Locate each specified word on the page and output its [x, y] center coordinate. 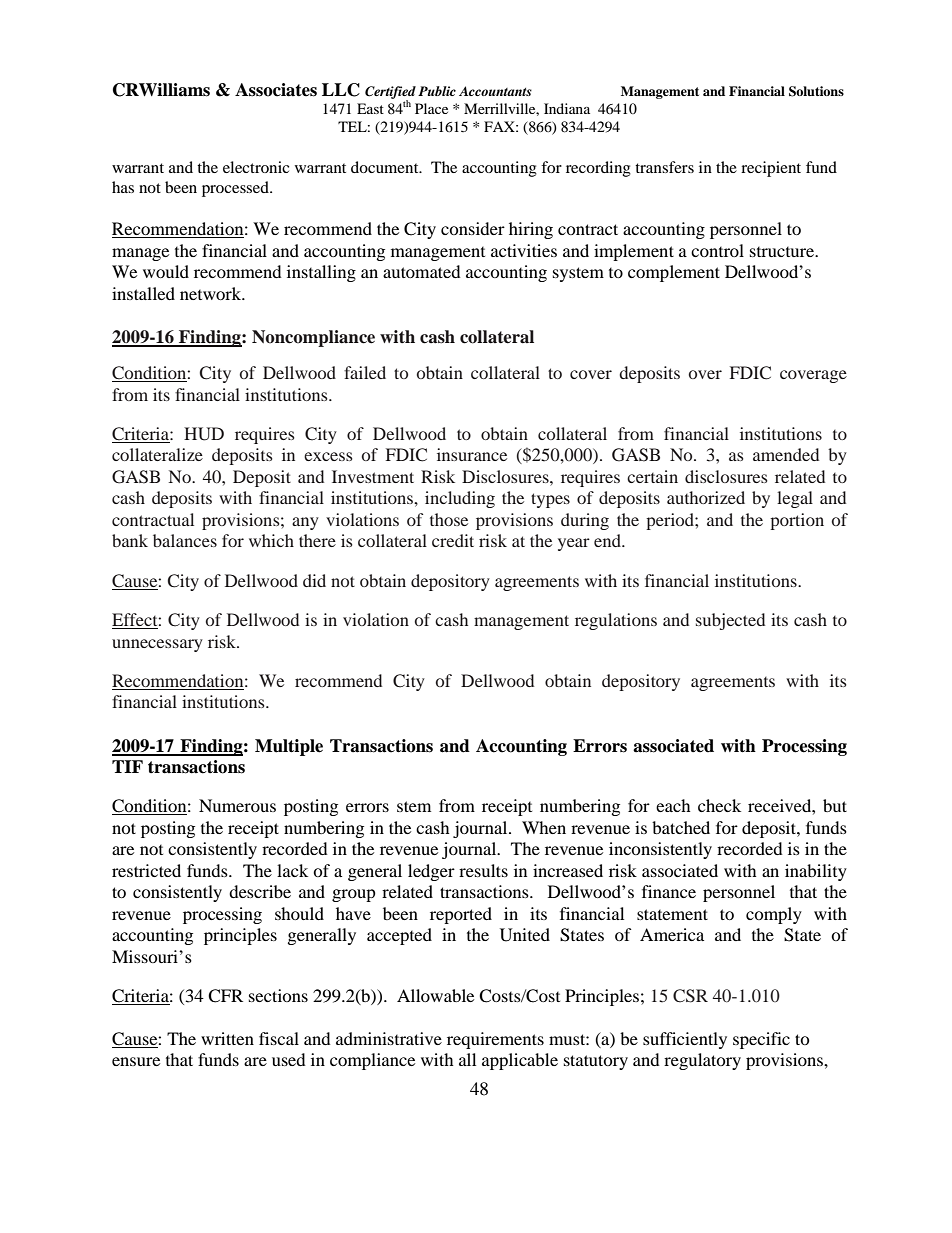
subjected [730, 621]
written [227, 1038]
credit [453, 540]
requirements [495, 1040]
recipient [771, 169]
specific [761, 1040]
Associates [276, 90]
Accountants [495, 91]
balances [185, 540]
